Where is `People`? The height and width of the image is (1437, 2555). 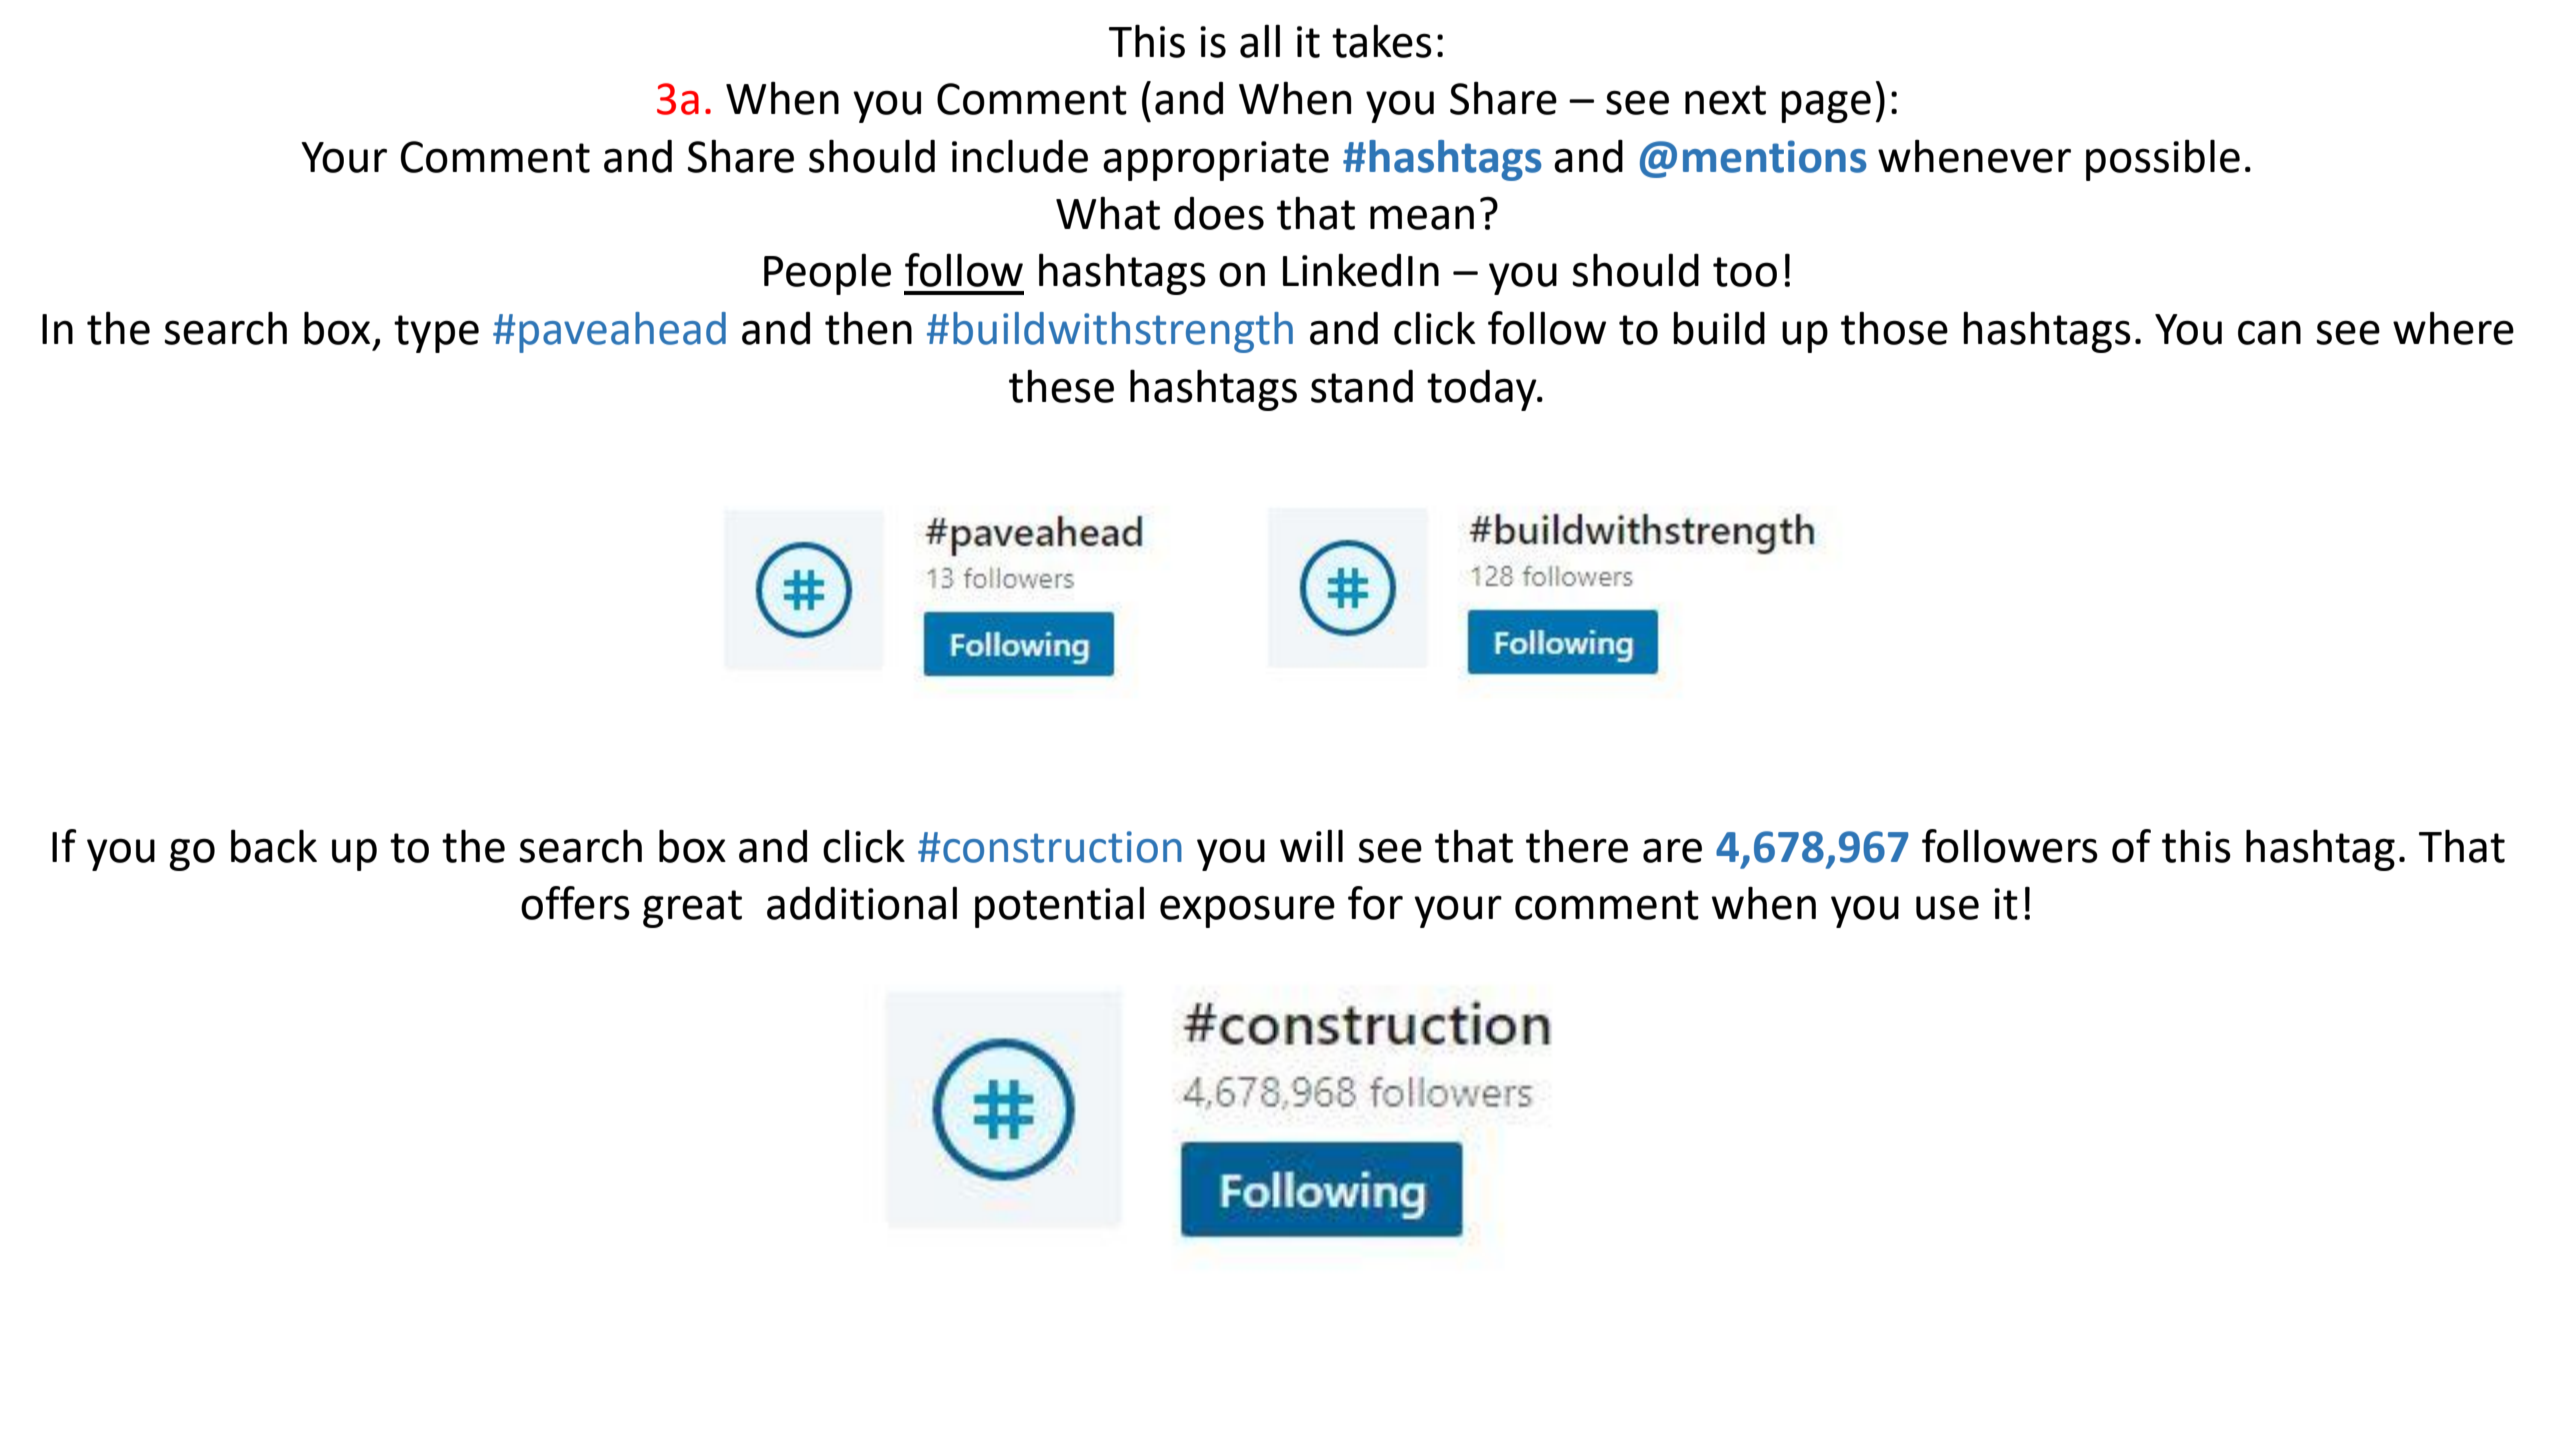 People is located at coordinates (827, 274).
